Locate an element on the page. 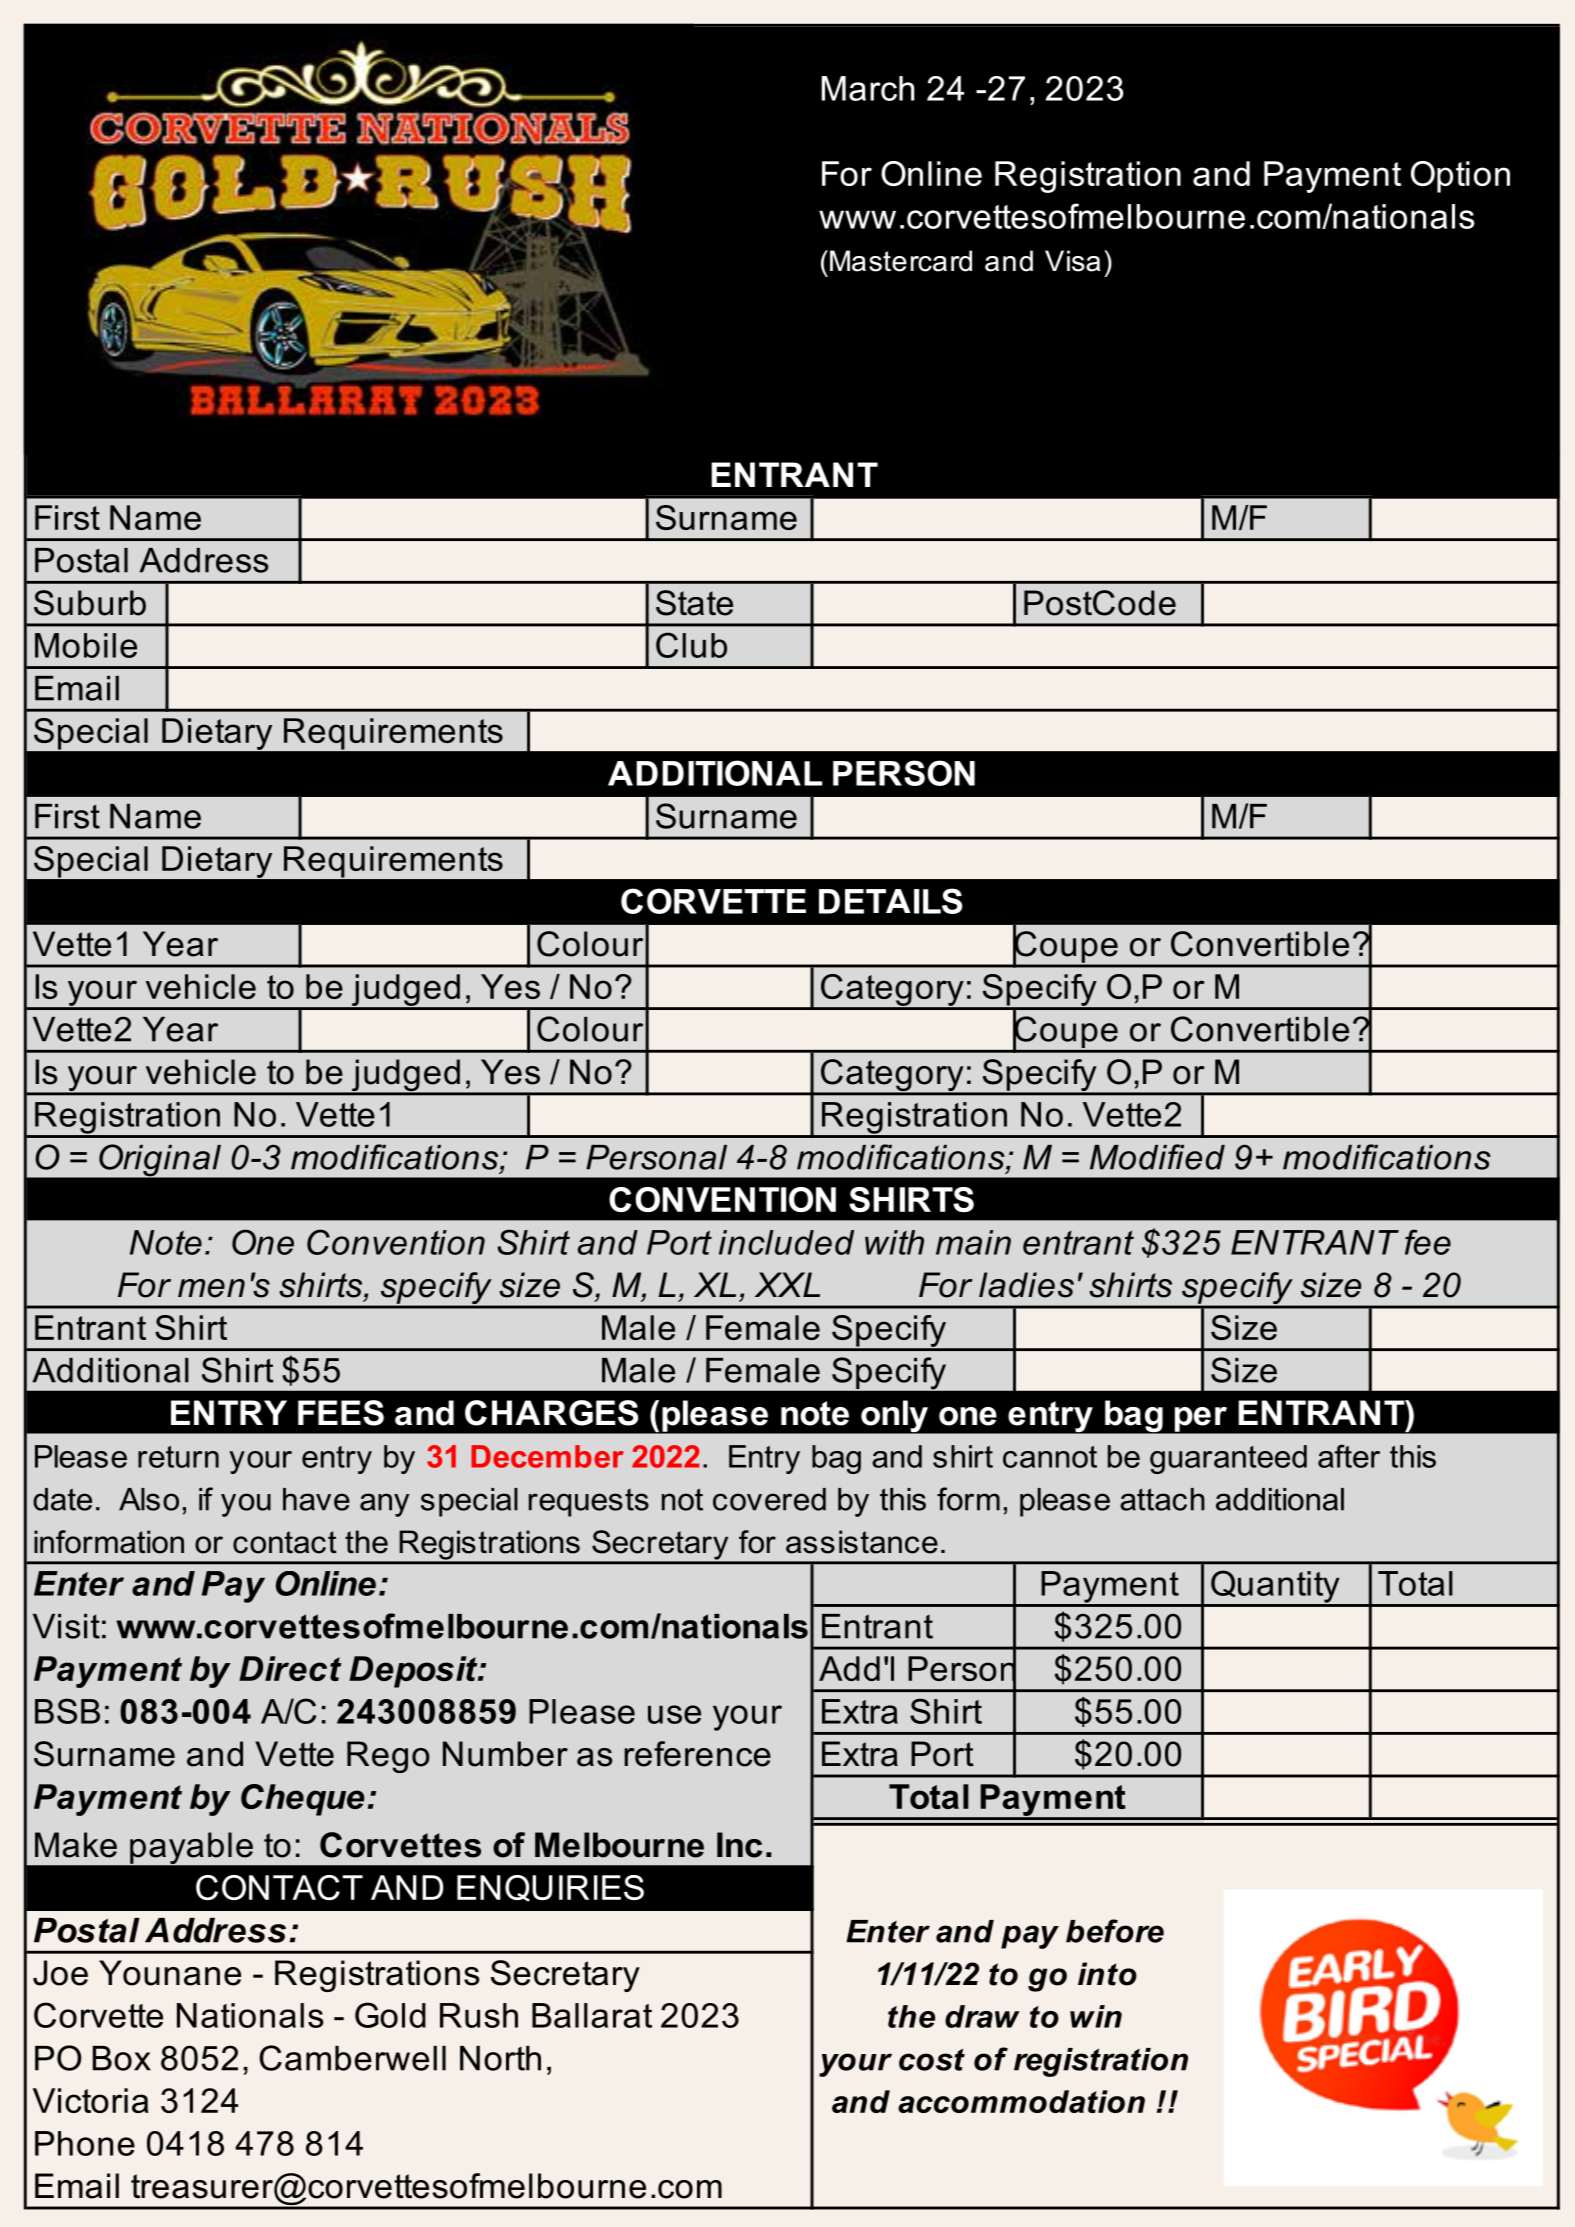 The image size is (1575, 2227). Option is located at coordinates (1460, 177).
